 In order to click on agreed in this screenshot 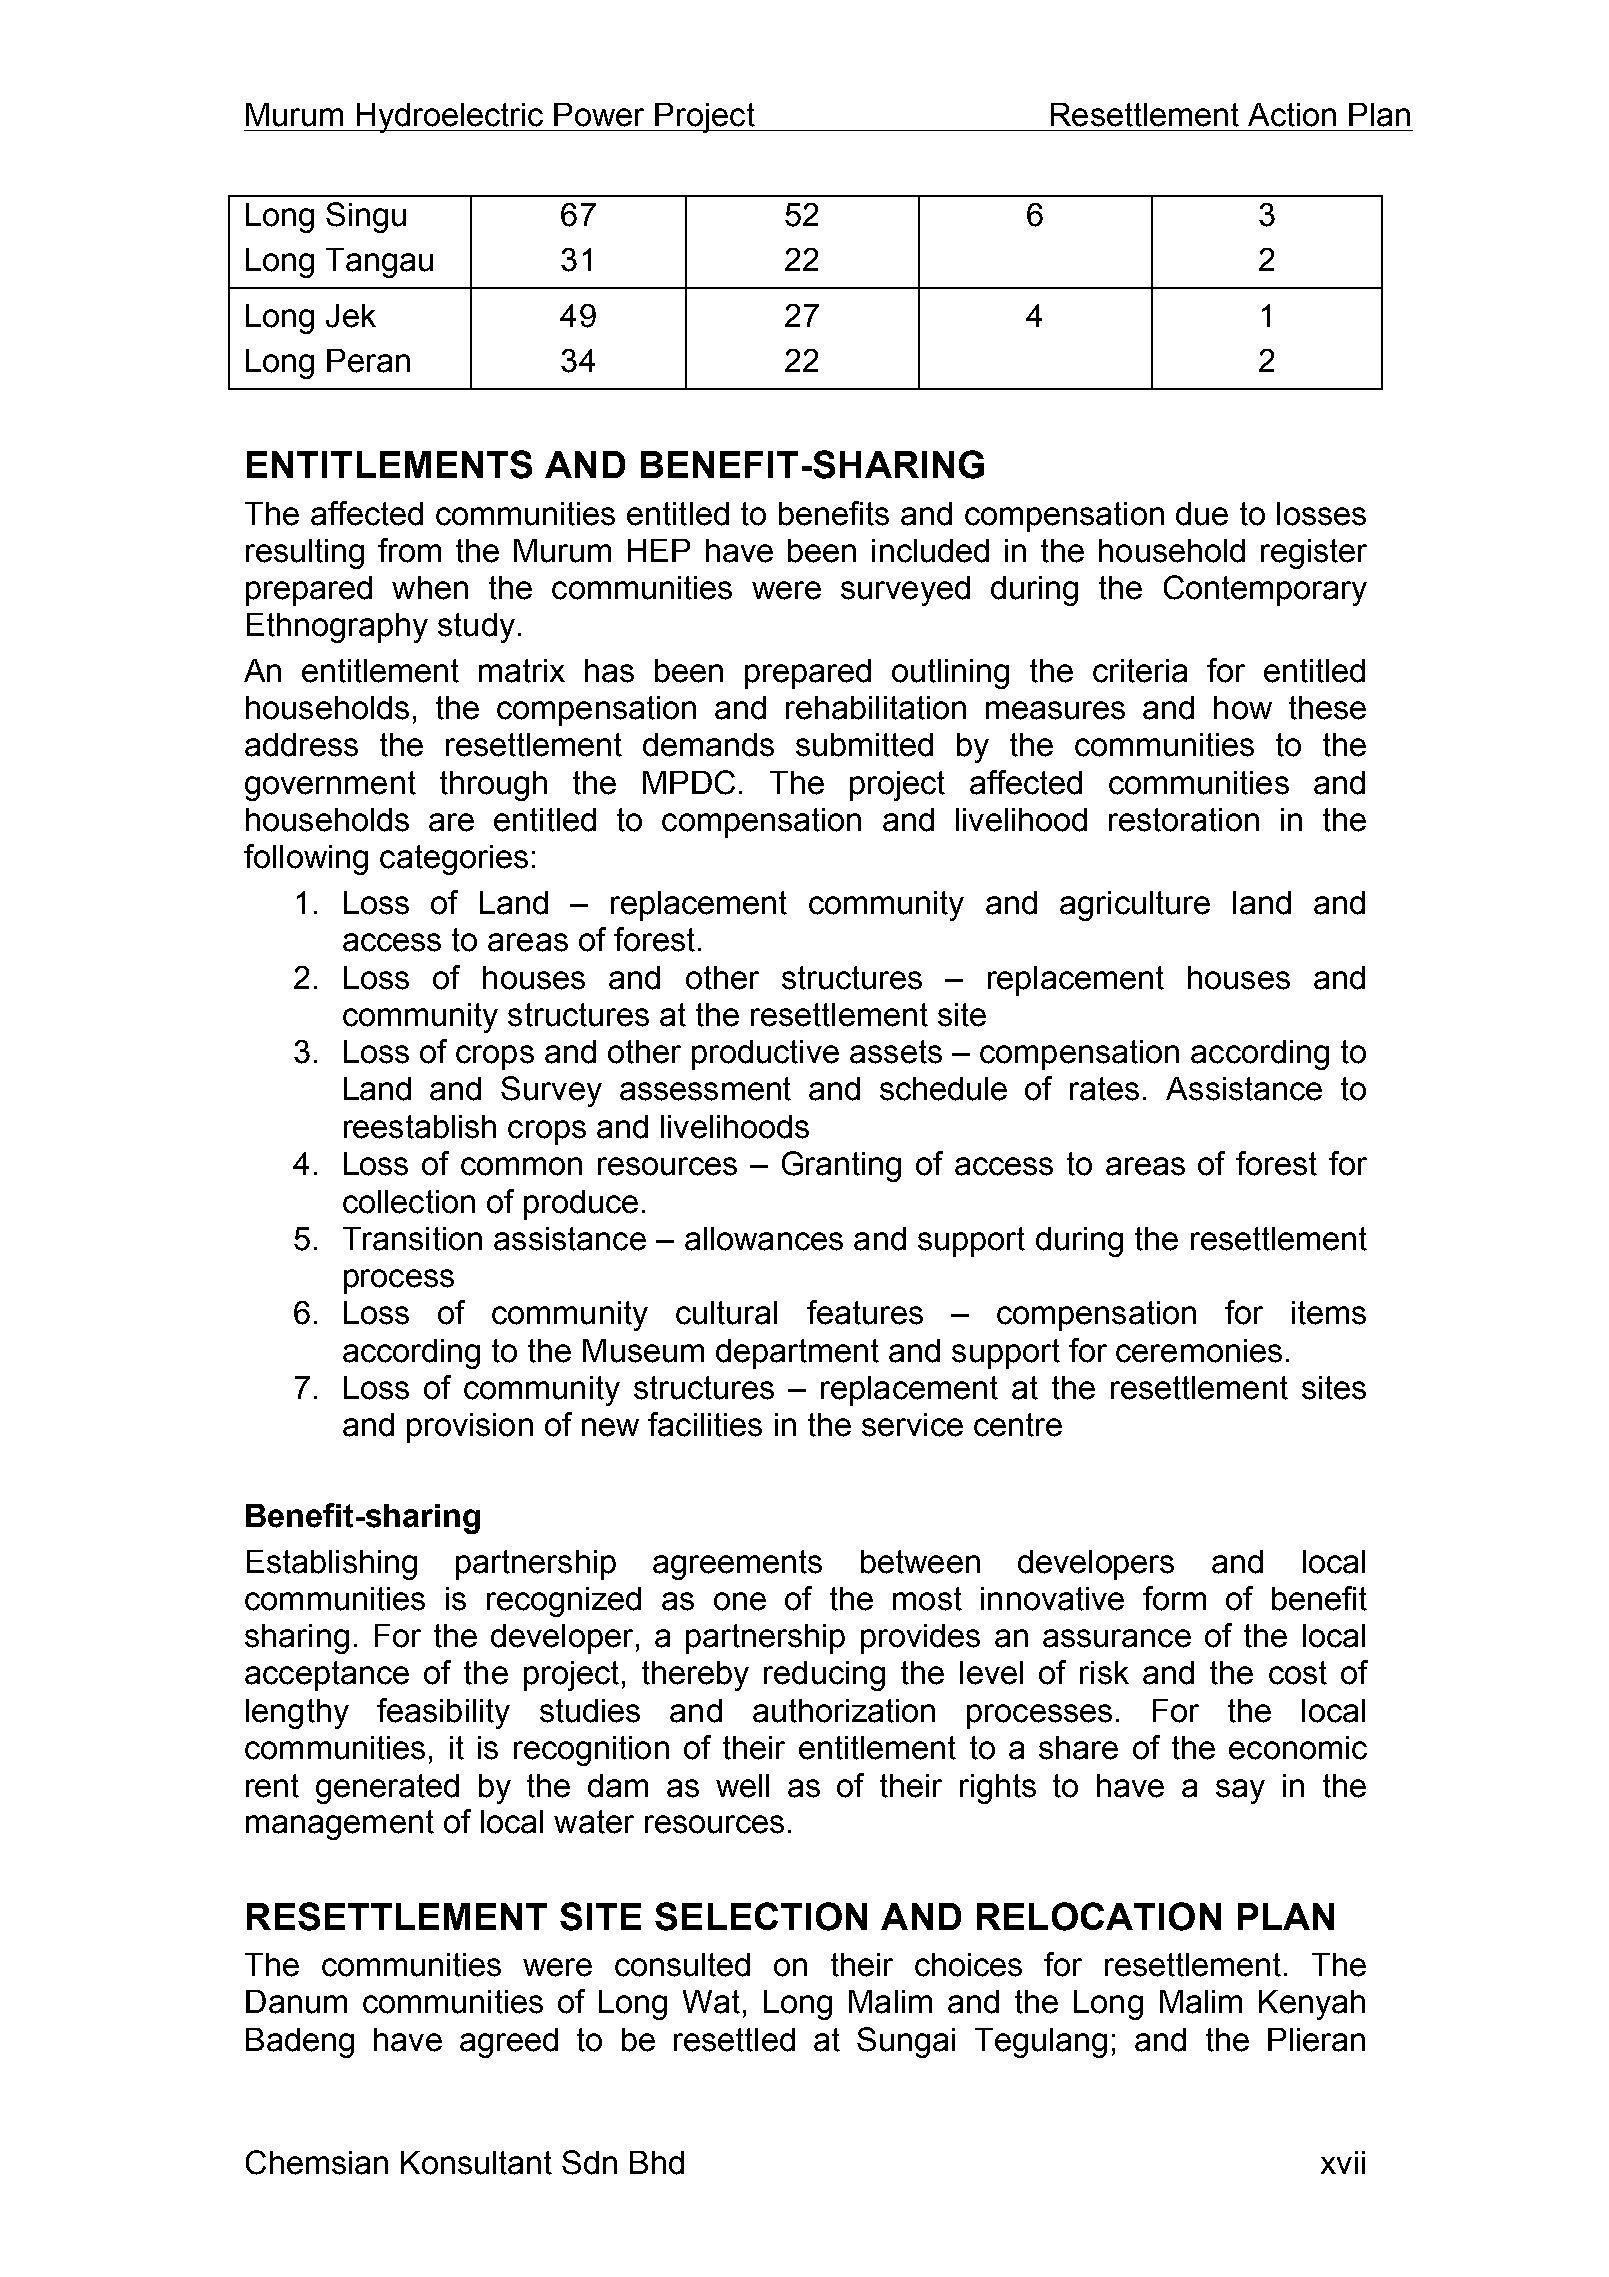, I will do `click(509, 2043)`.
